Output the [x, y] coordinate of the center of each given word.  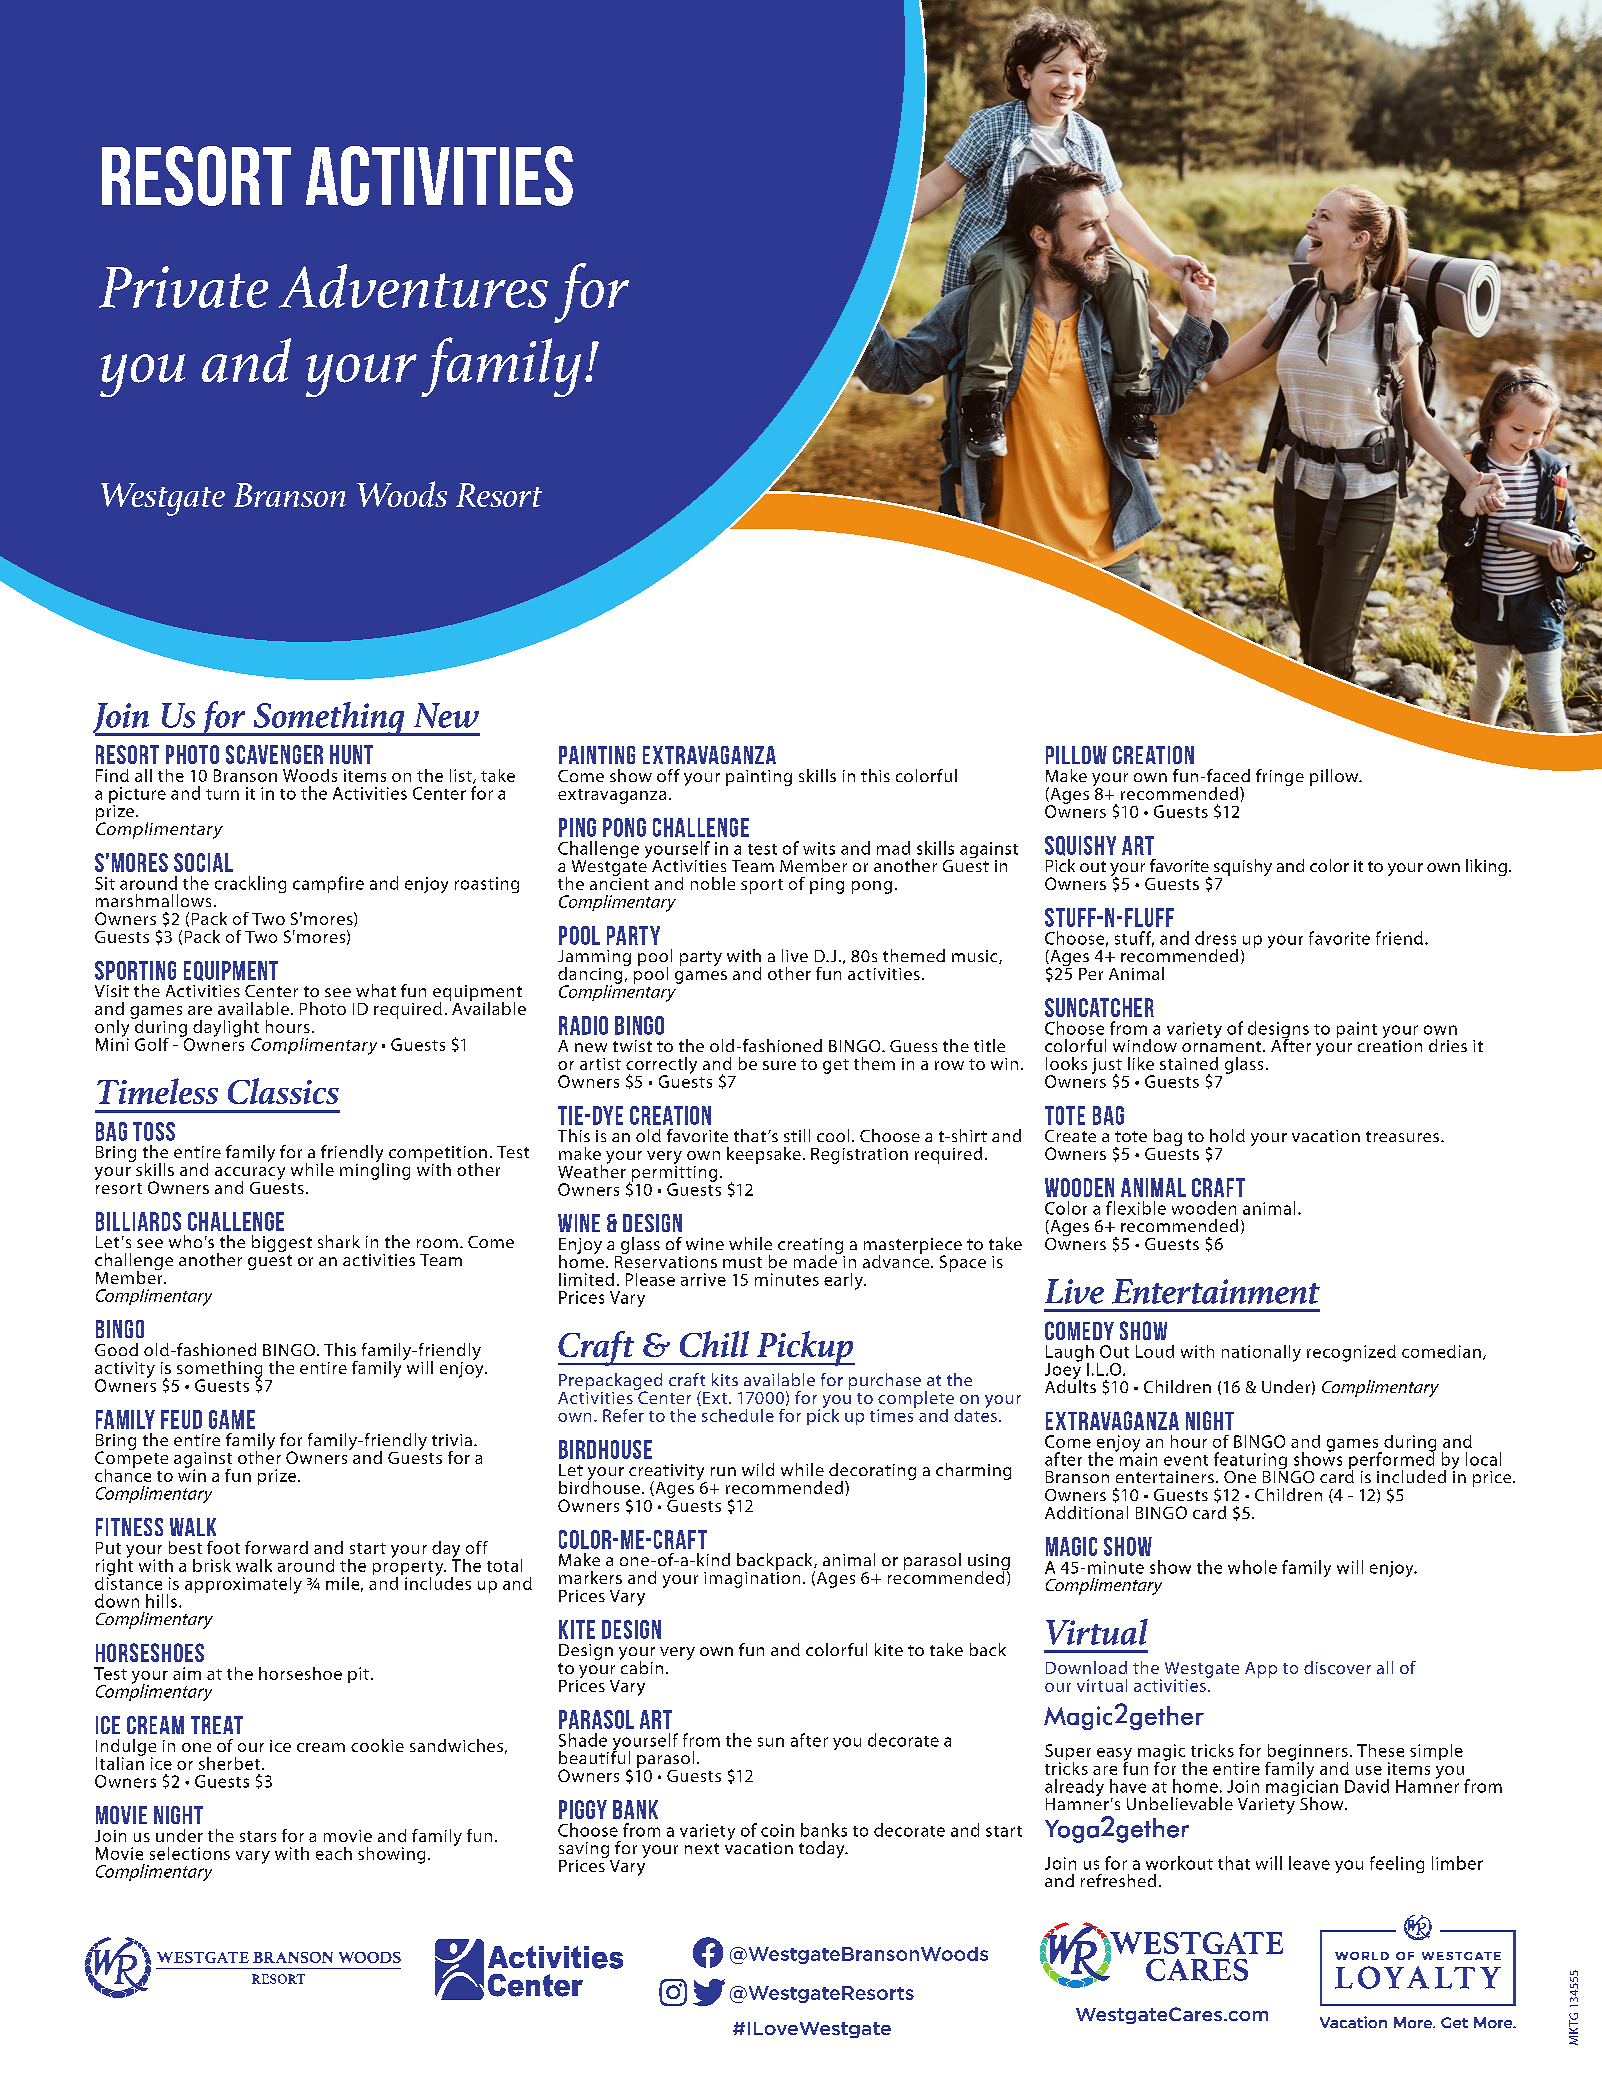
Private [183, 287]
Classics [283, 1091]
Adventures [413, 286]
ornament [1223, 1046]
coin [777, 1830]
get [836, 1066]
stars [258, 1836]
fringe [1280, 777]
